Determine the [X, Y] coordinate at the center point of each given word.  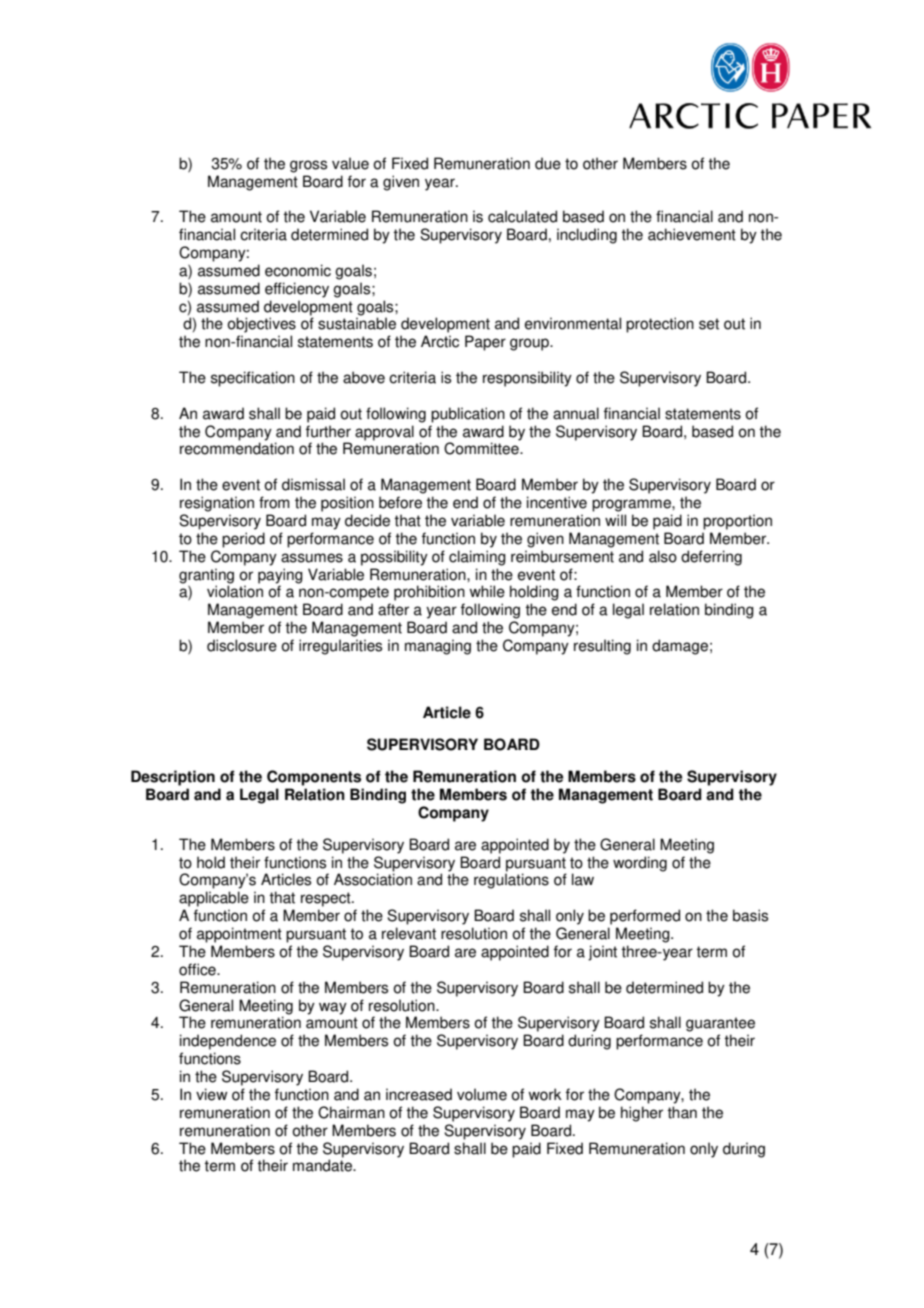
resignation [217, 504]
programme [632, 505]
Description [173, 778]
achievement [692, 234]
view [212, 1094]
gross [308, 166]
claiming [477, 558]
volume [482, 1094]
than [682, 1112]
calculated [522, 216]
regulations [511, 881]
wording [640, 864]
